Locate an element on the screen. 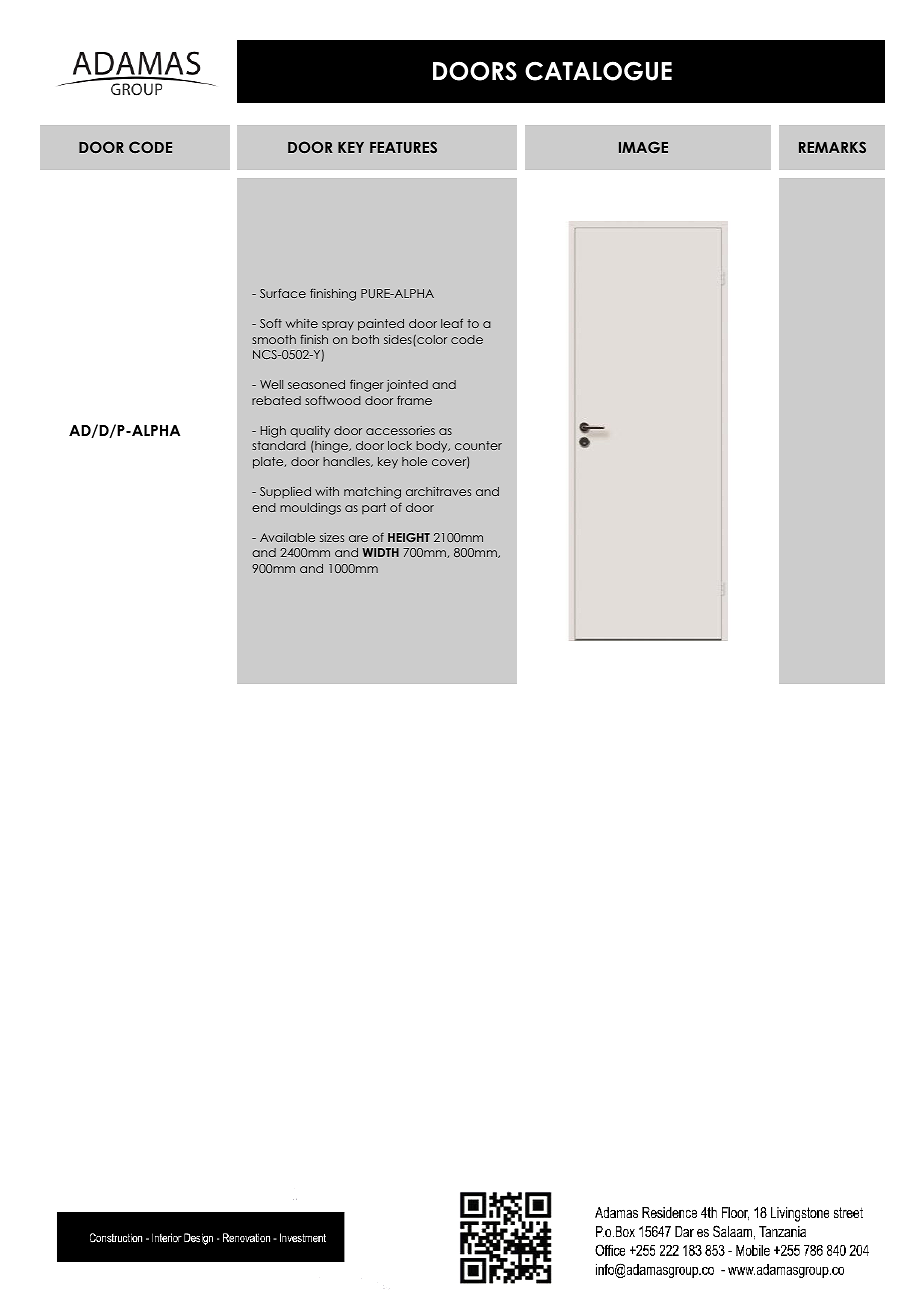 Image resolution: width=924 pixels, height=1308 pixels. leaf is located at coordinates (452, 323).
